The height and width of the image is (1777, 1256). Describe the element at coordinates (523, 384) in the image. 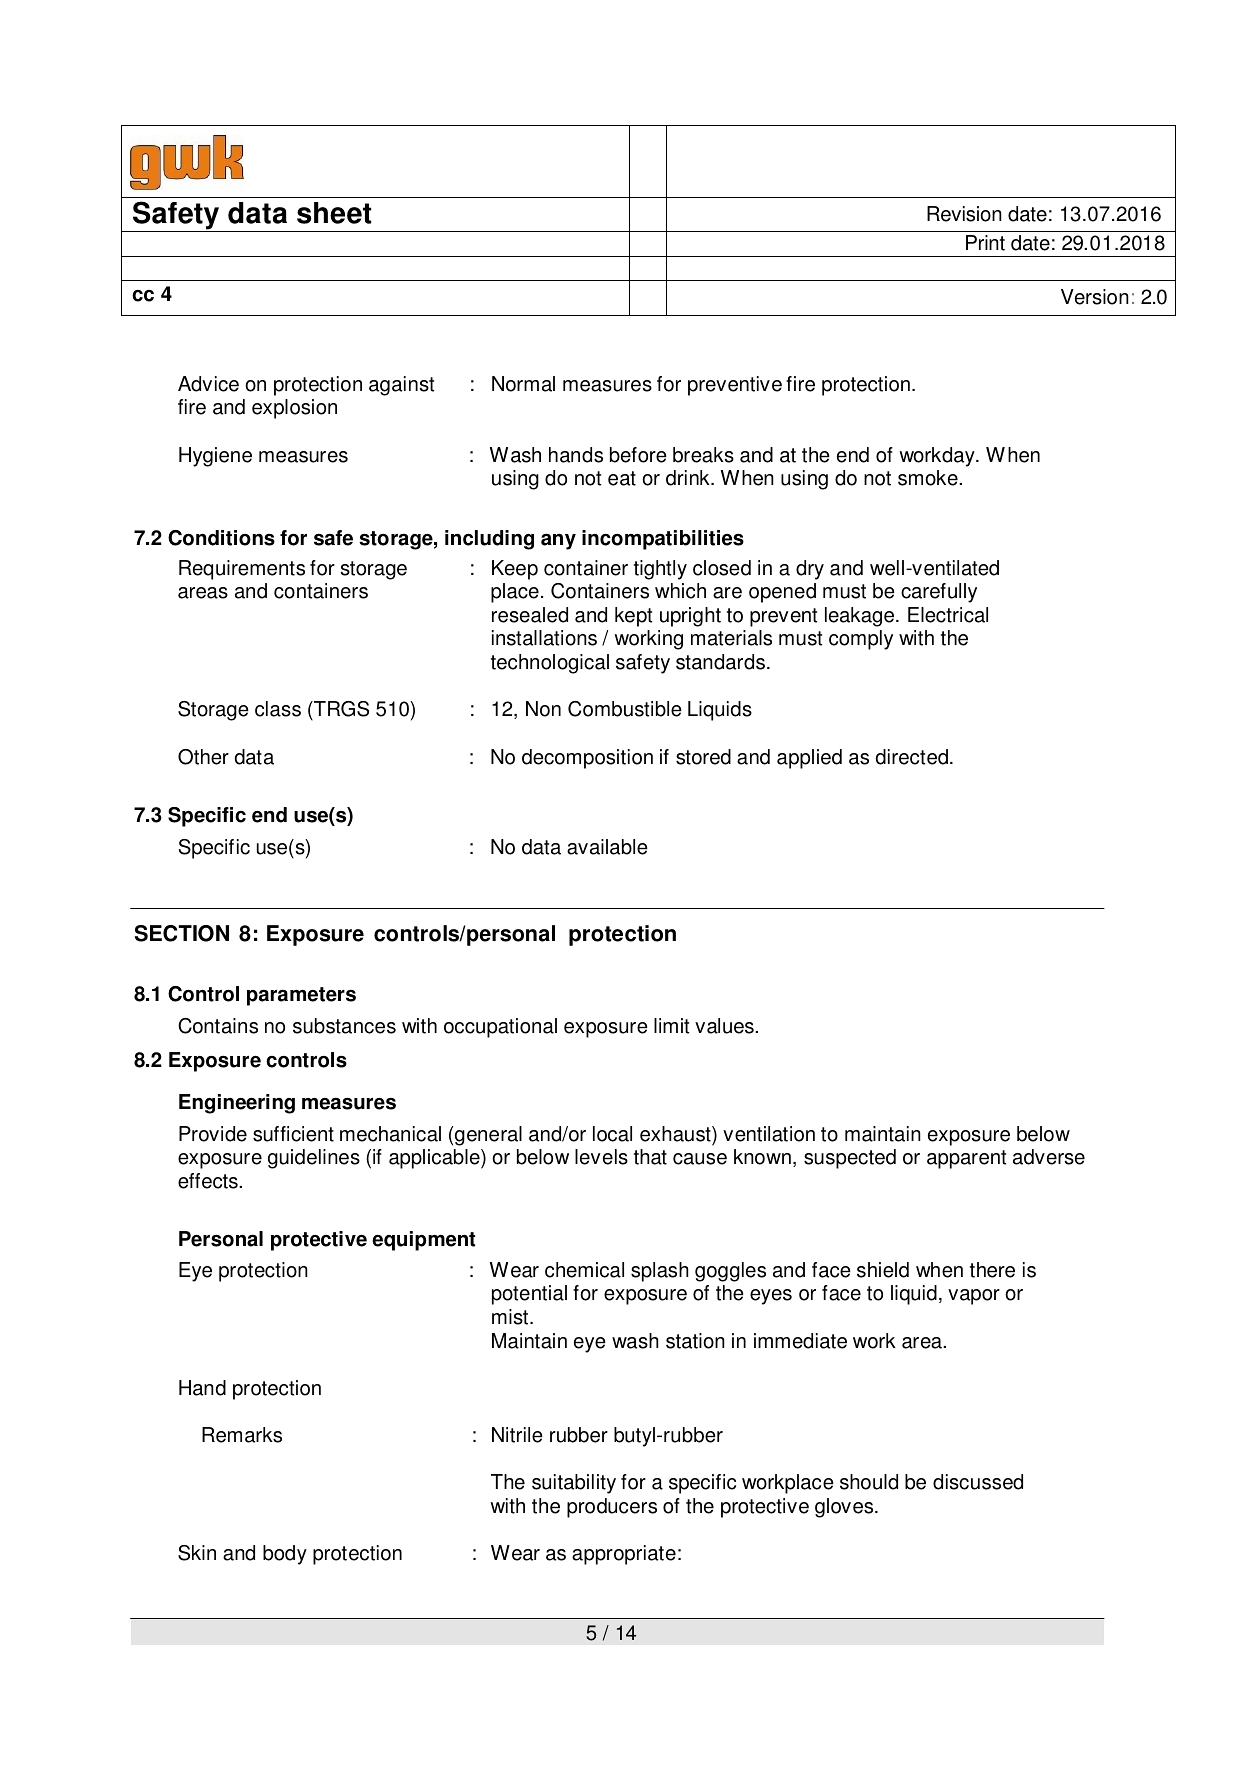

I see `Normal` at that location.
